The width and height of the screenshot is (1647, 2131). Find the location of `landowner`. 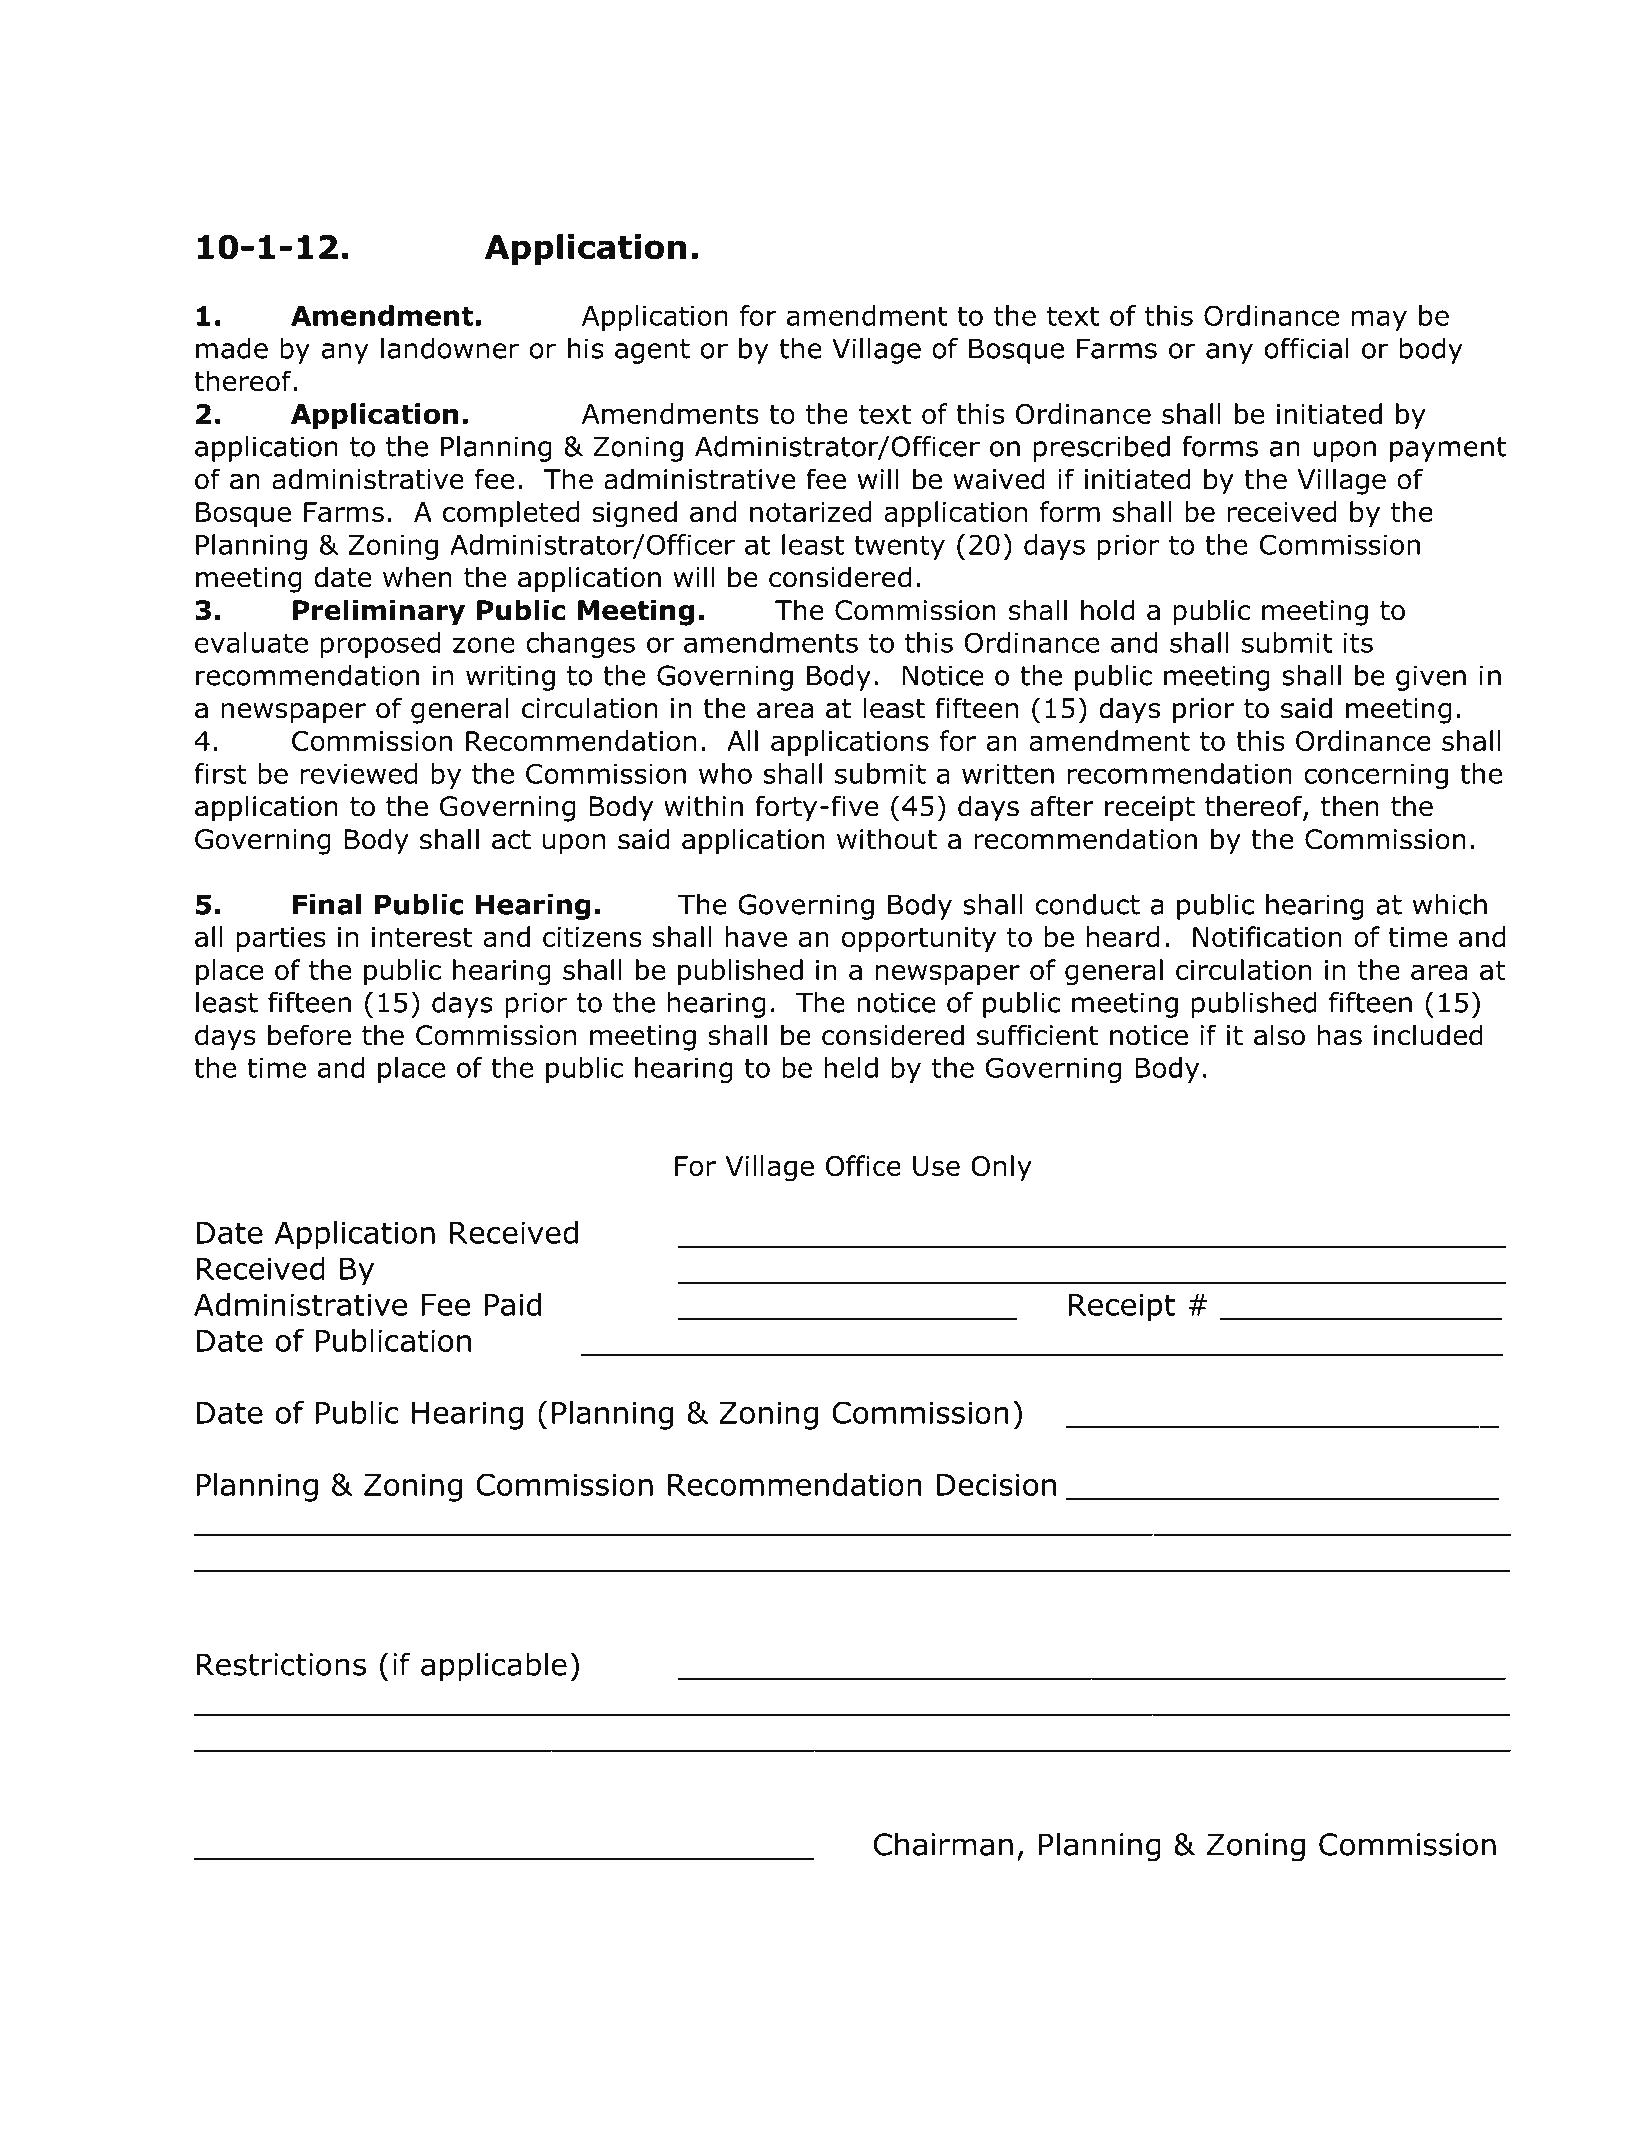

landowner is located at coordinates (450, 348).
